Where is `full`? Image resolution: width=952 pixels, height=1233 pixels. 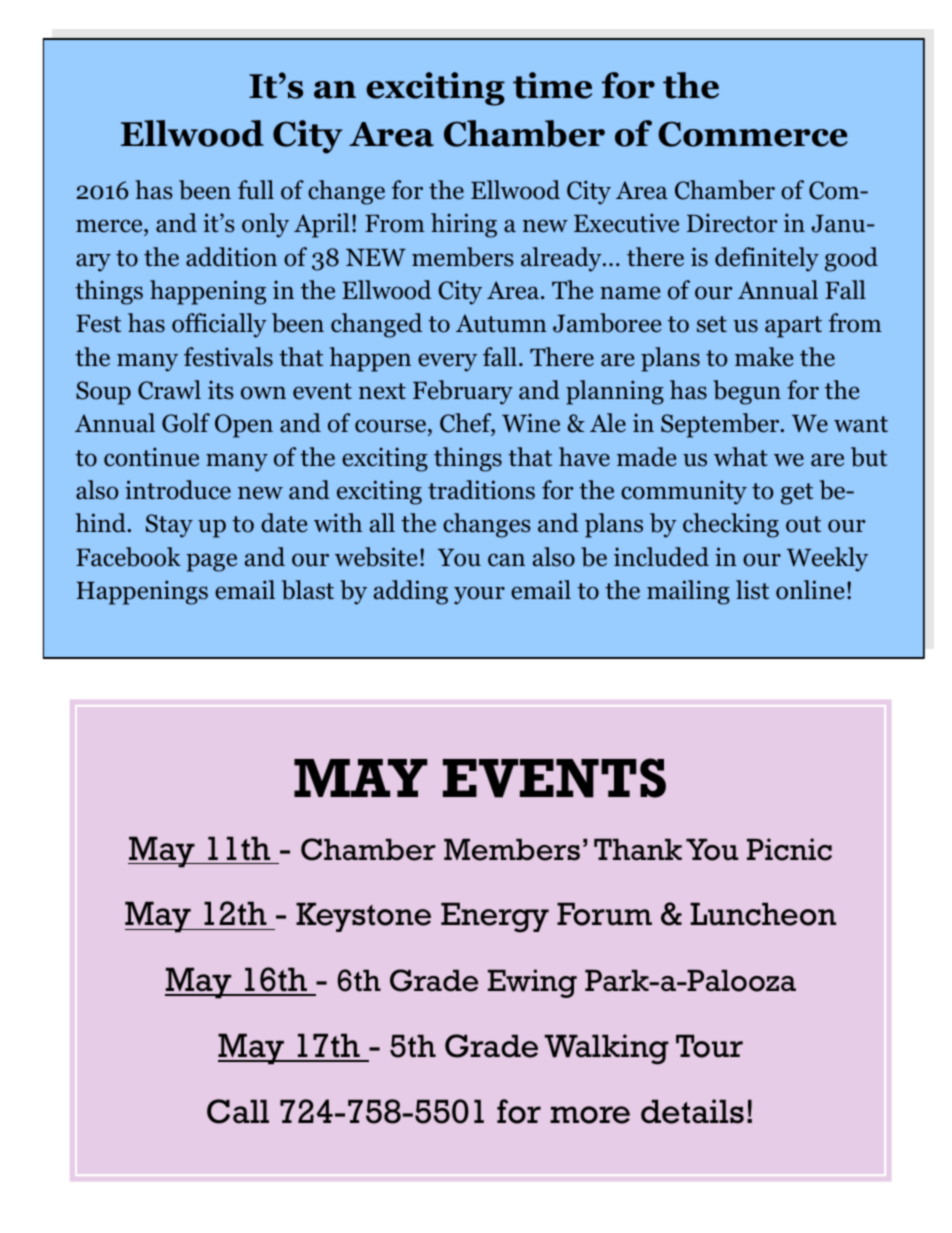
full is located at coordinates (256, 190).
